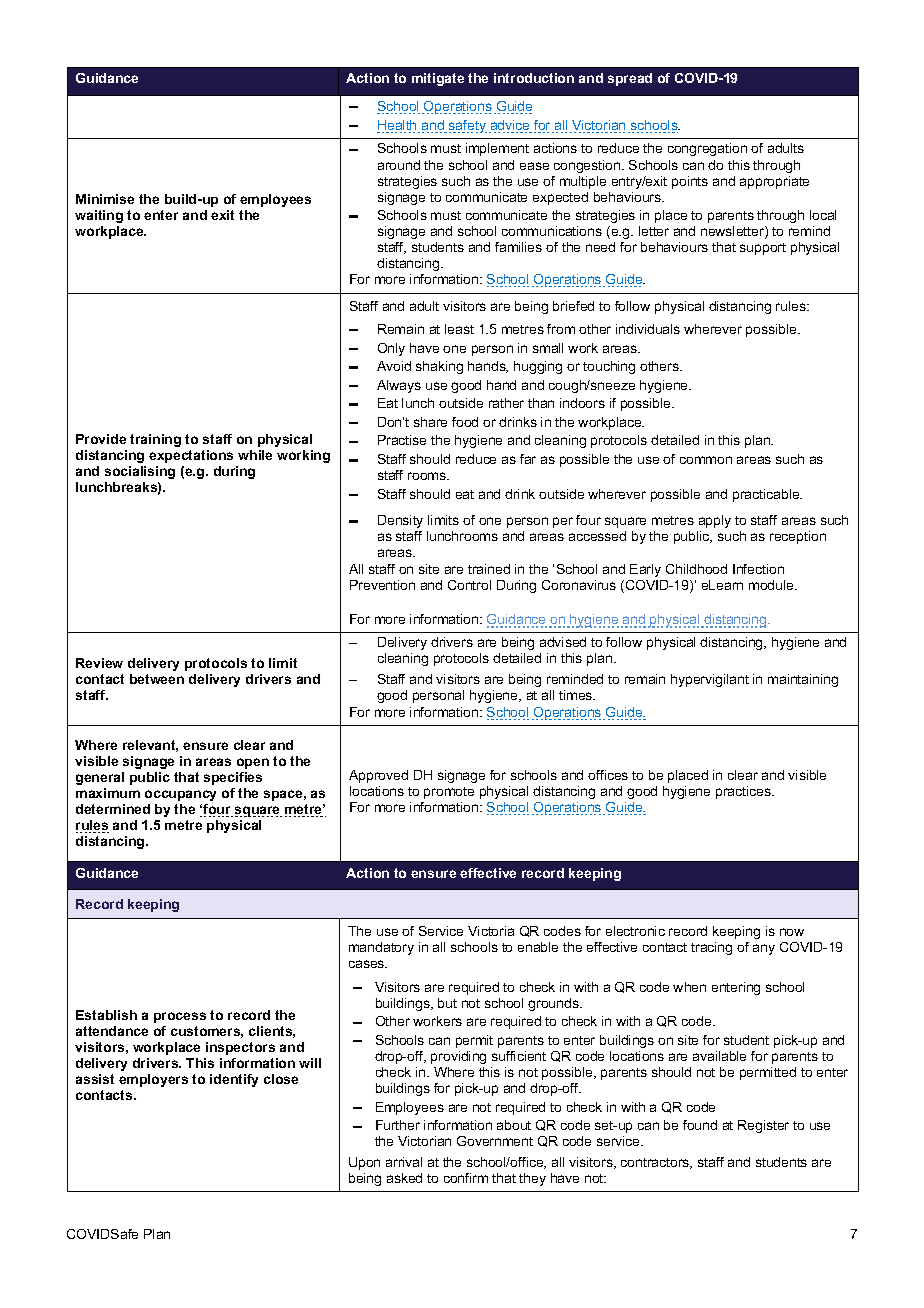 The height and width of the page is (1308, 924). Describe the element at coordinates (763, 1126) in the page. I see `Register` at that location.
